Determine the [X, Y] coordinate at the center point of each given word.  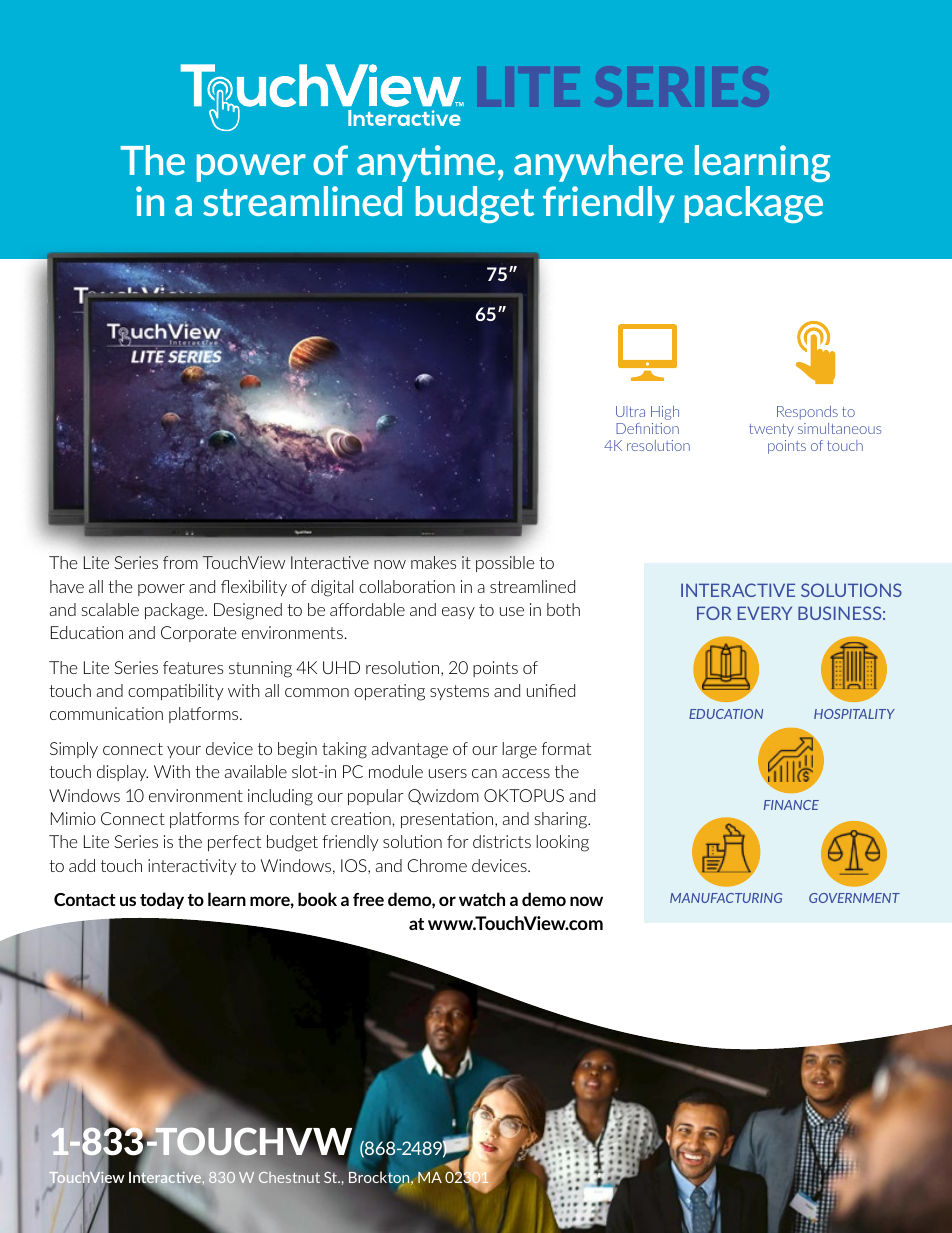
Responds [807, 413]
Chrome [437, 865]
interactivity [192, 867]
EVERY [765, 613]
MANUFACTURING [726, 898]
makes [433, 562]
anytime [426, 163]
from [180, 562]
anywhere [598, 163]
